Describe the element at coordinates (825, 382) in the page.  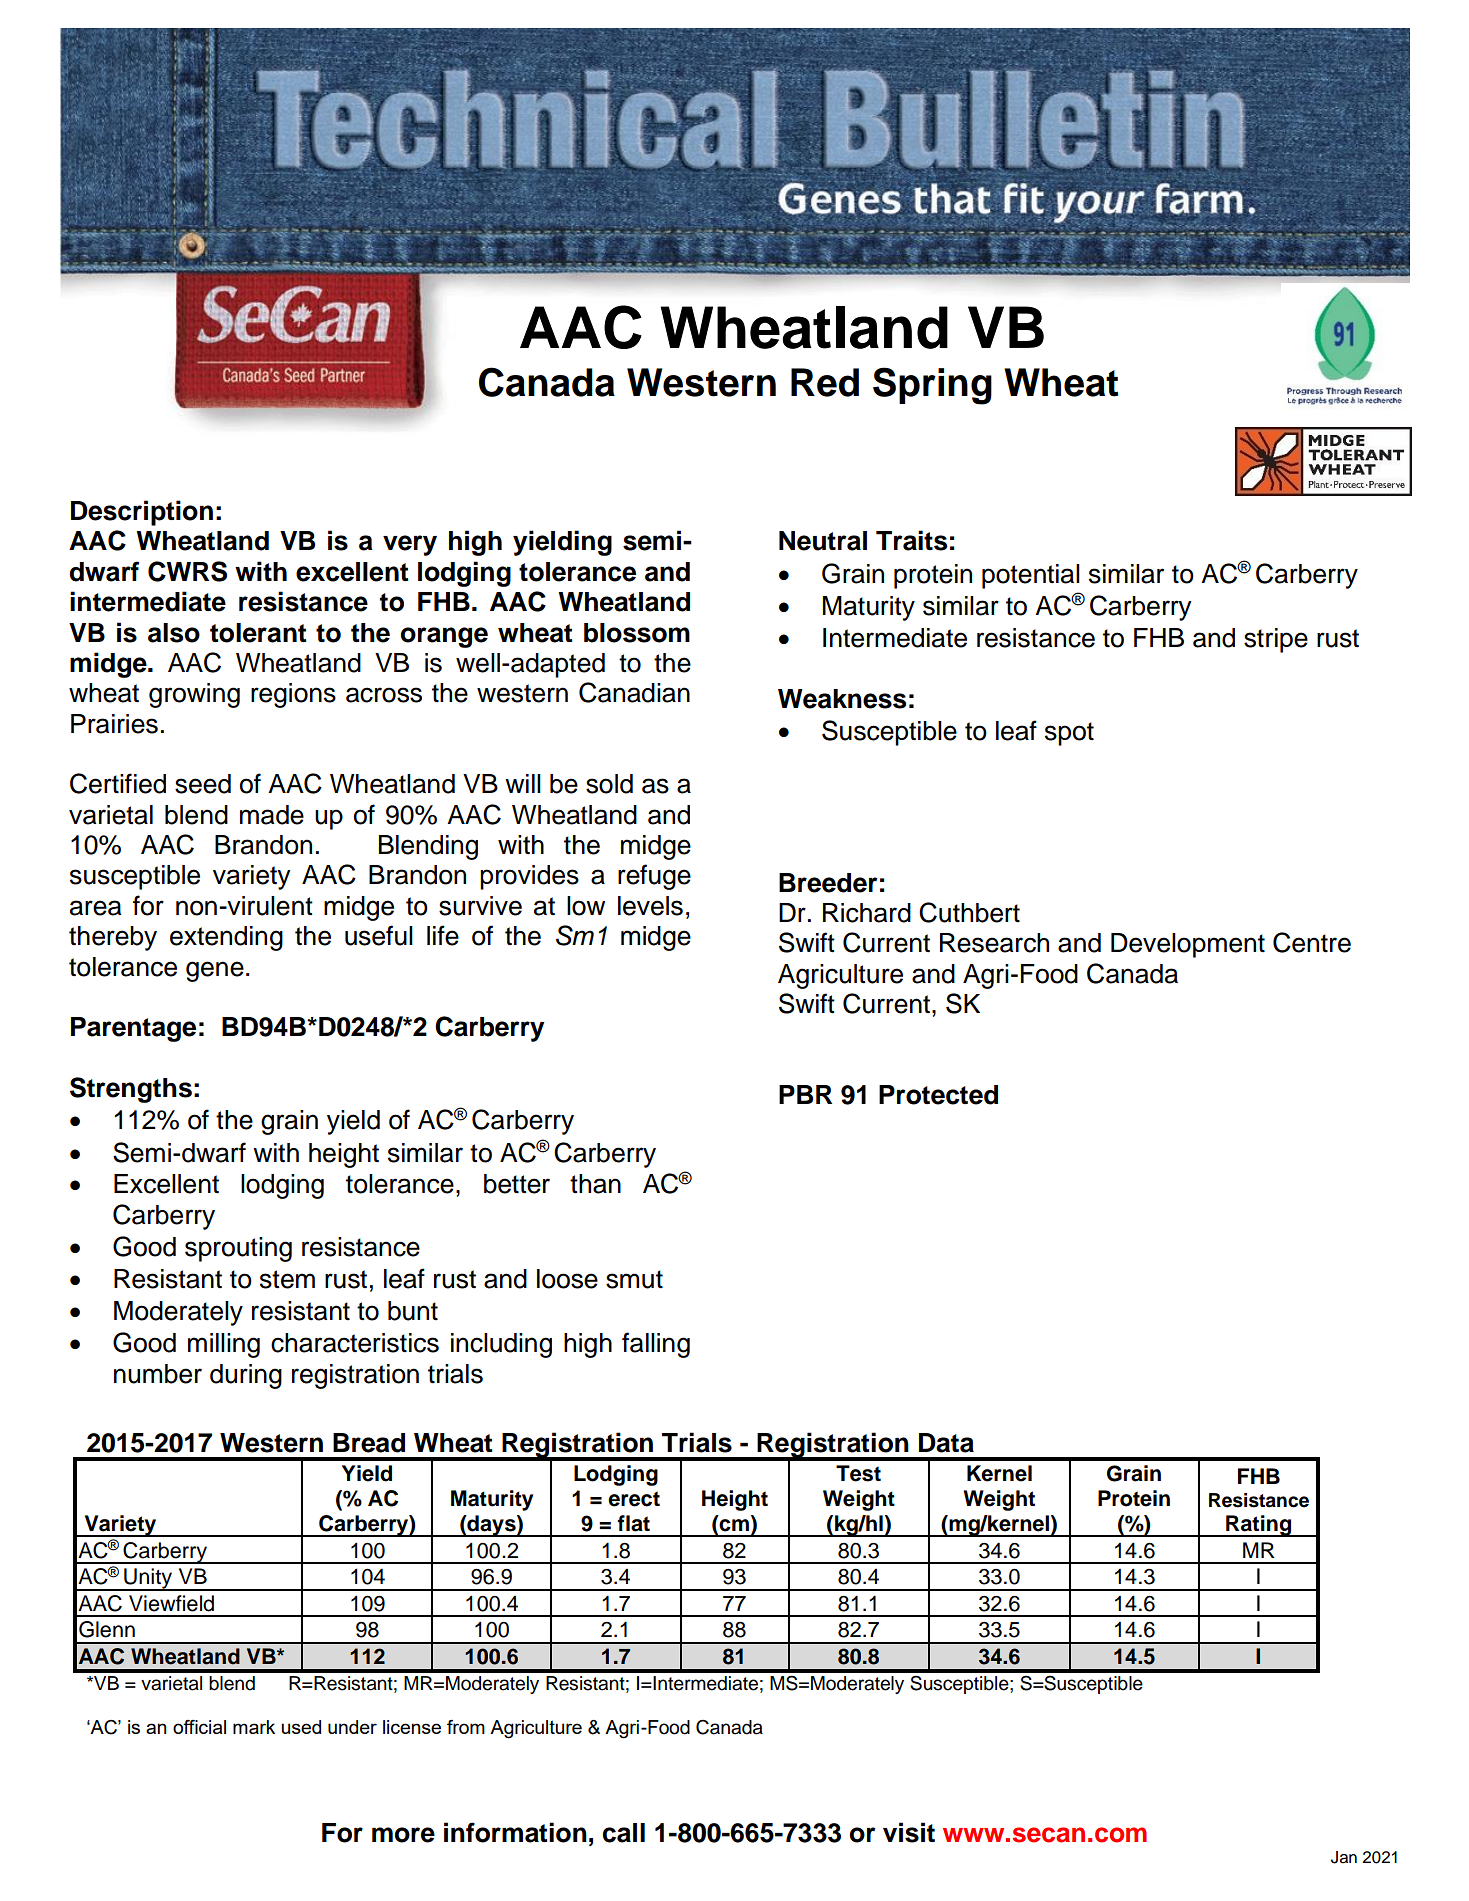
I see `Red` at that location.
